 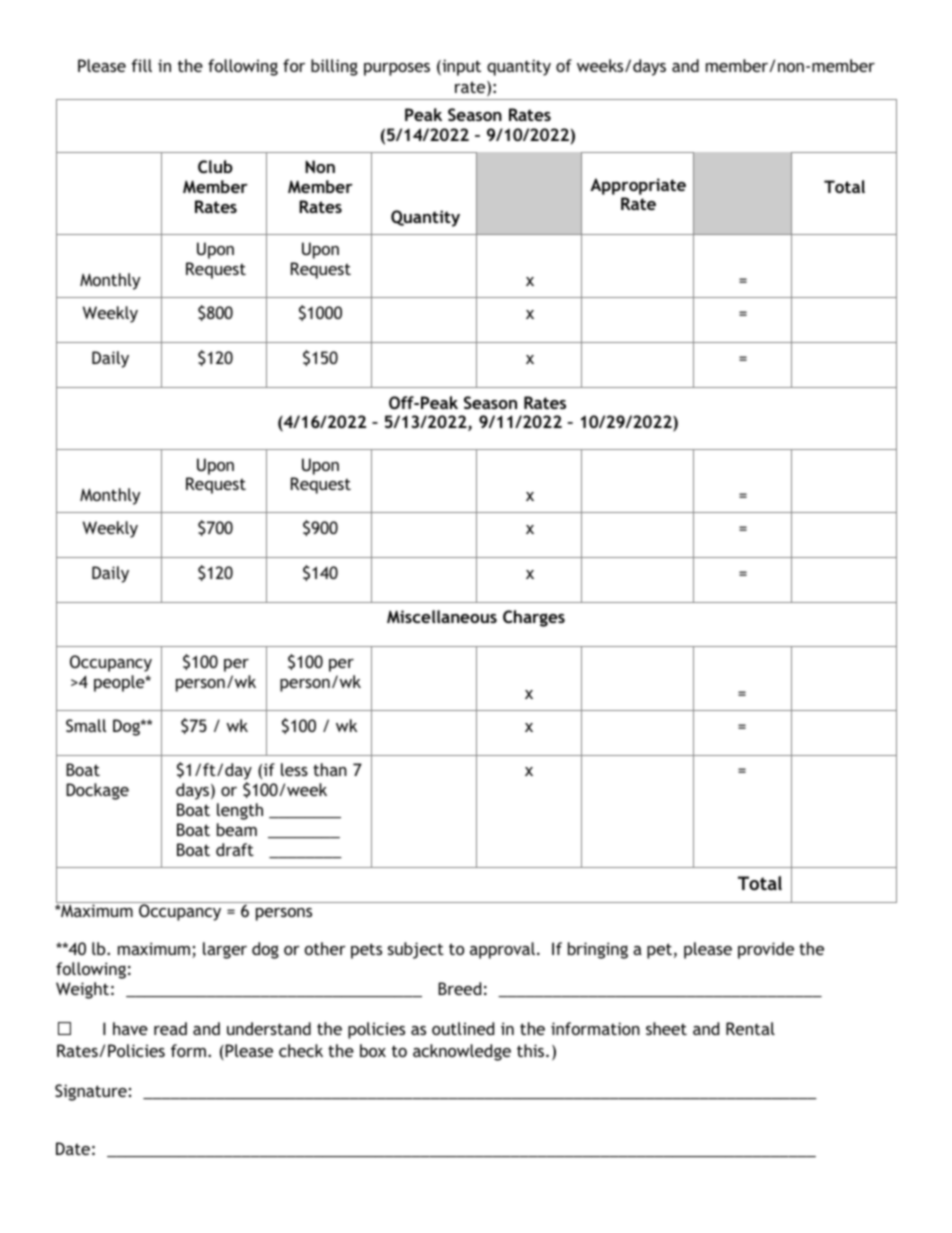 I want to click on Appropriate, so click(x=638, y=186).
